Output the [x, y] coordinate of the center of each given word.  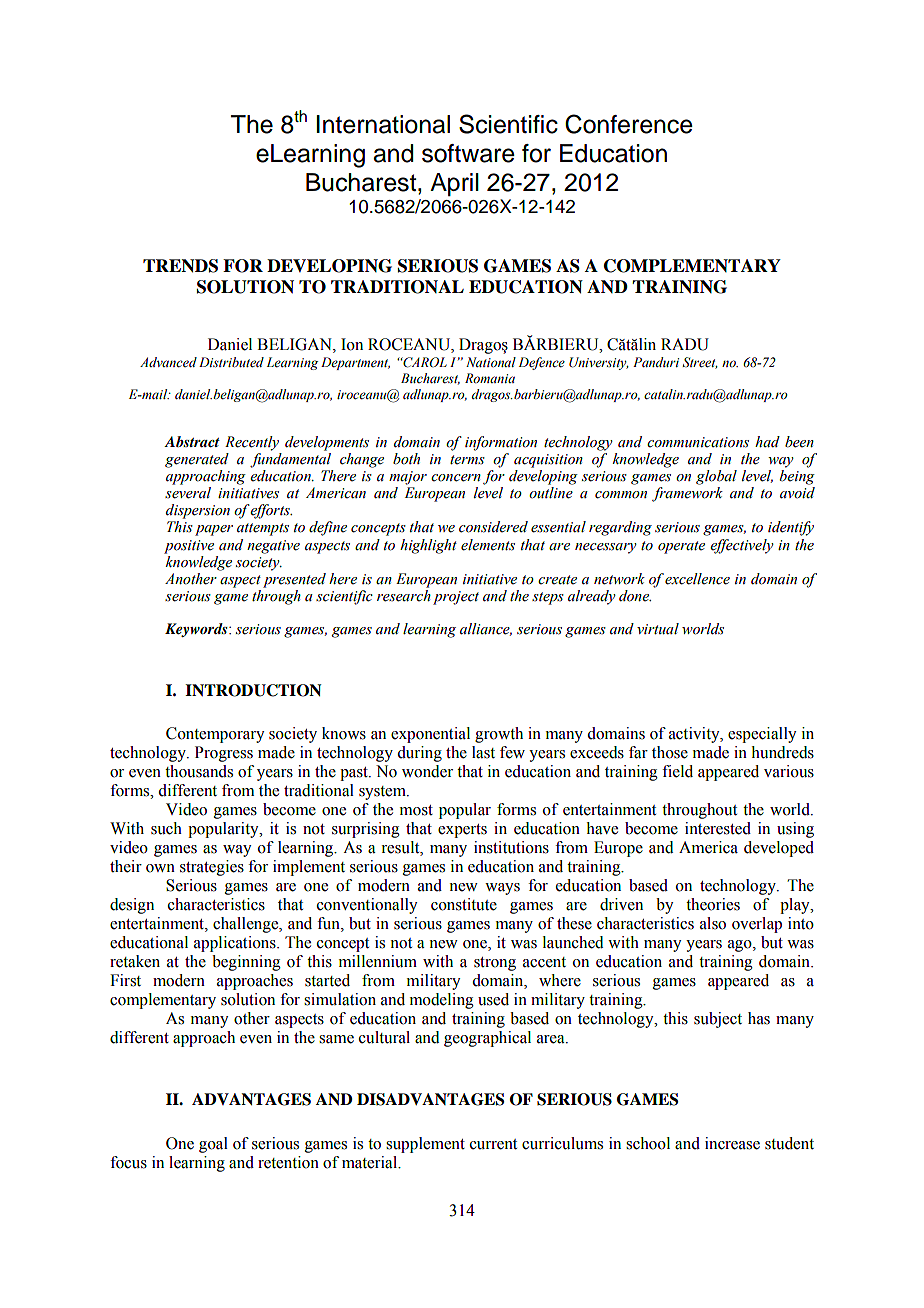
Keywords [197, 630]
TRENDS [180, 266]
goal [213, 1145]
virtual [658, 628]
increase [732, 1143]
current [493, 1144]
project [456, 598]
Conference [629, 124]
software [468, 153]
